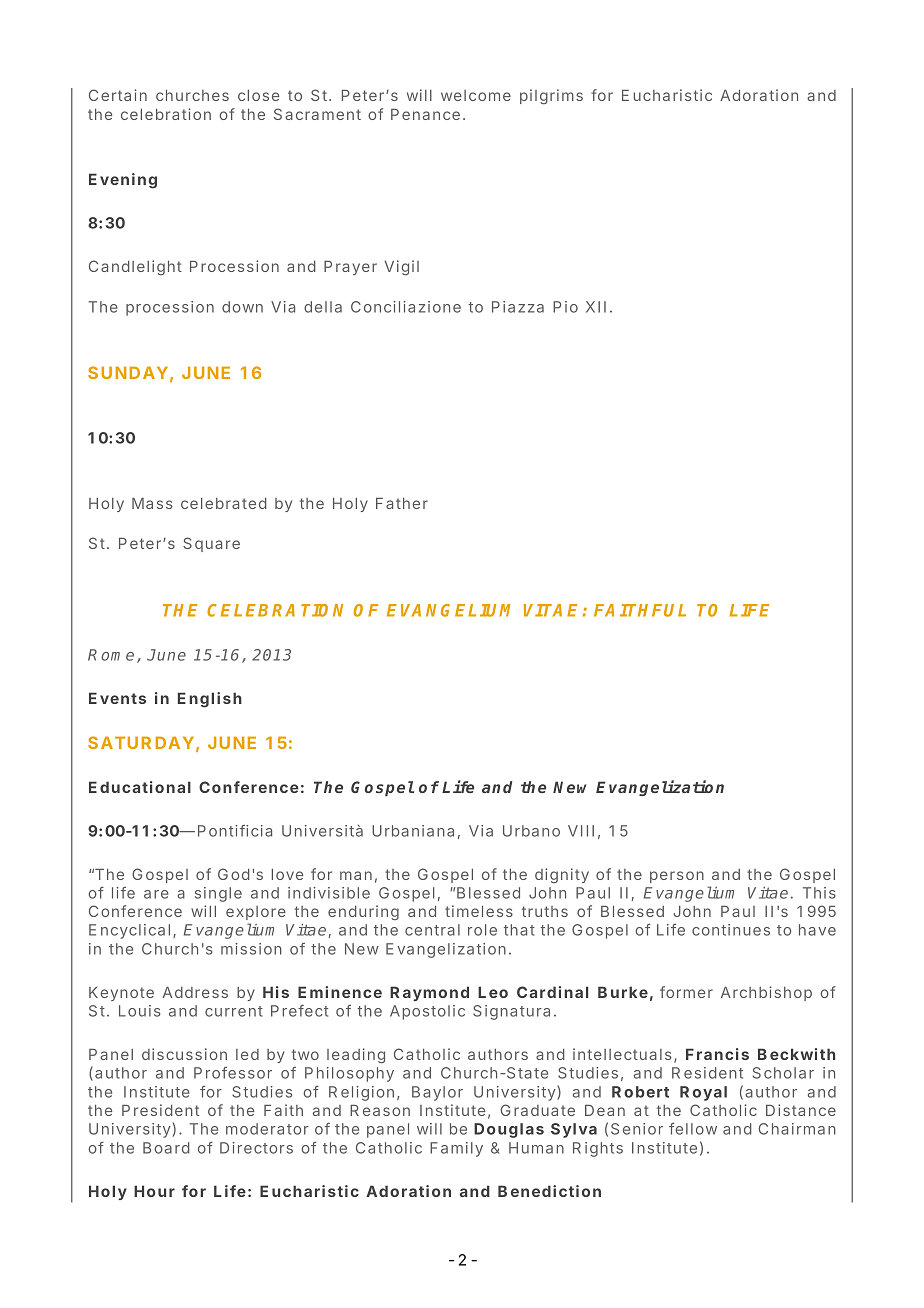  What do you see at coordinates (425, 114) in the screenshot?
I see `Penance` at bounding box center [425, 114].
